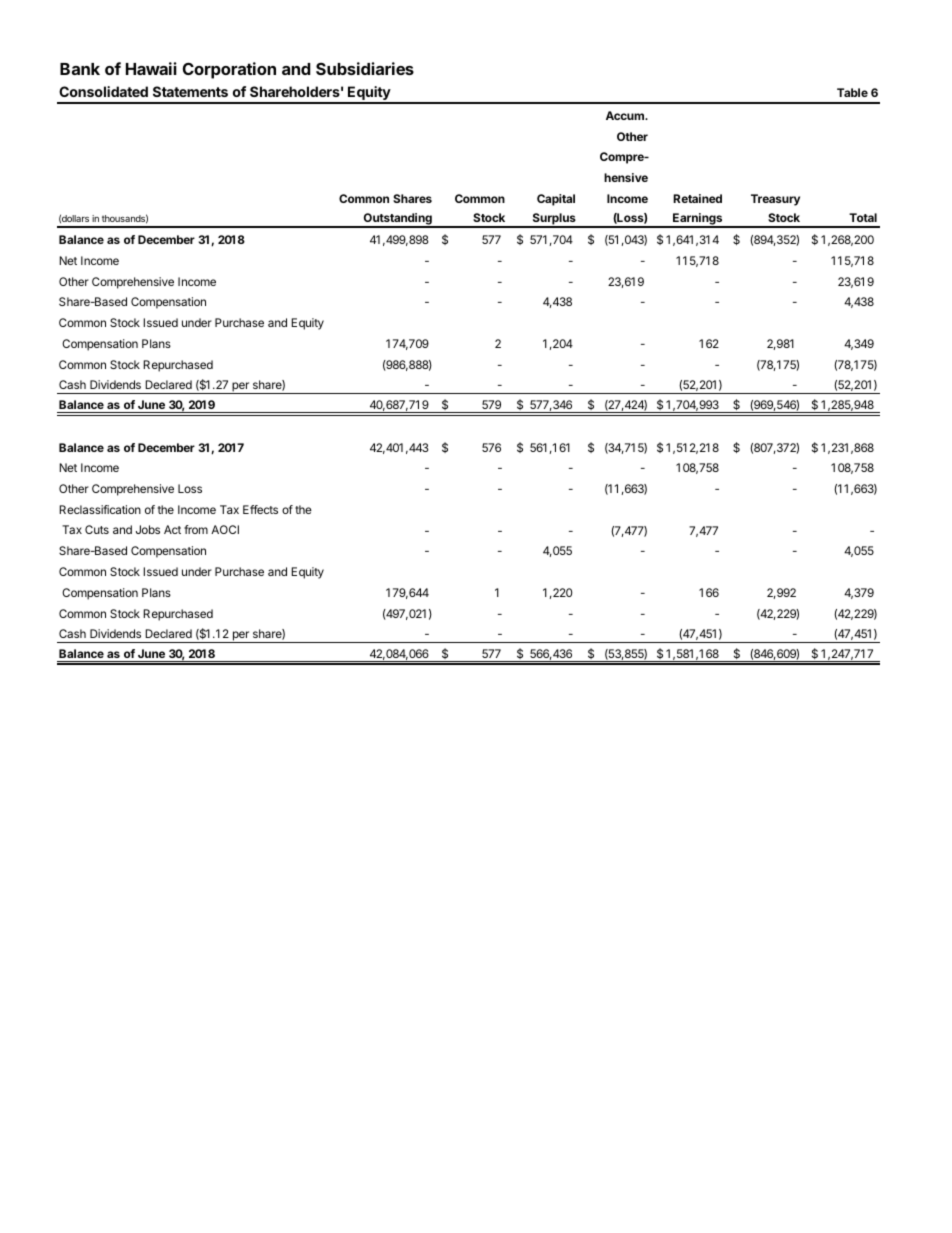 The image size is (952, 1233). What do you see at coordinates (775, 200) in the document?
I see `Treasury` at bounding box center [775, 200].
